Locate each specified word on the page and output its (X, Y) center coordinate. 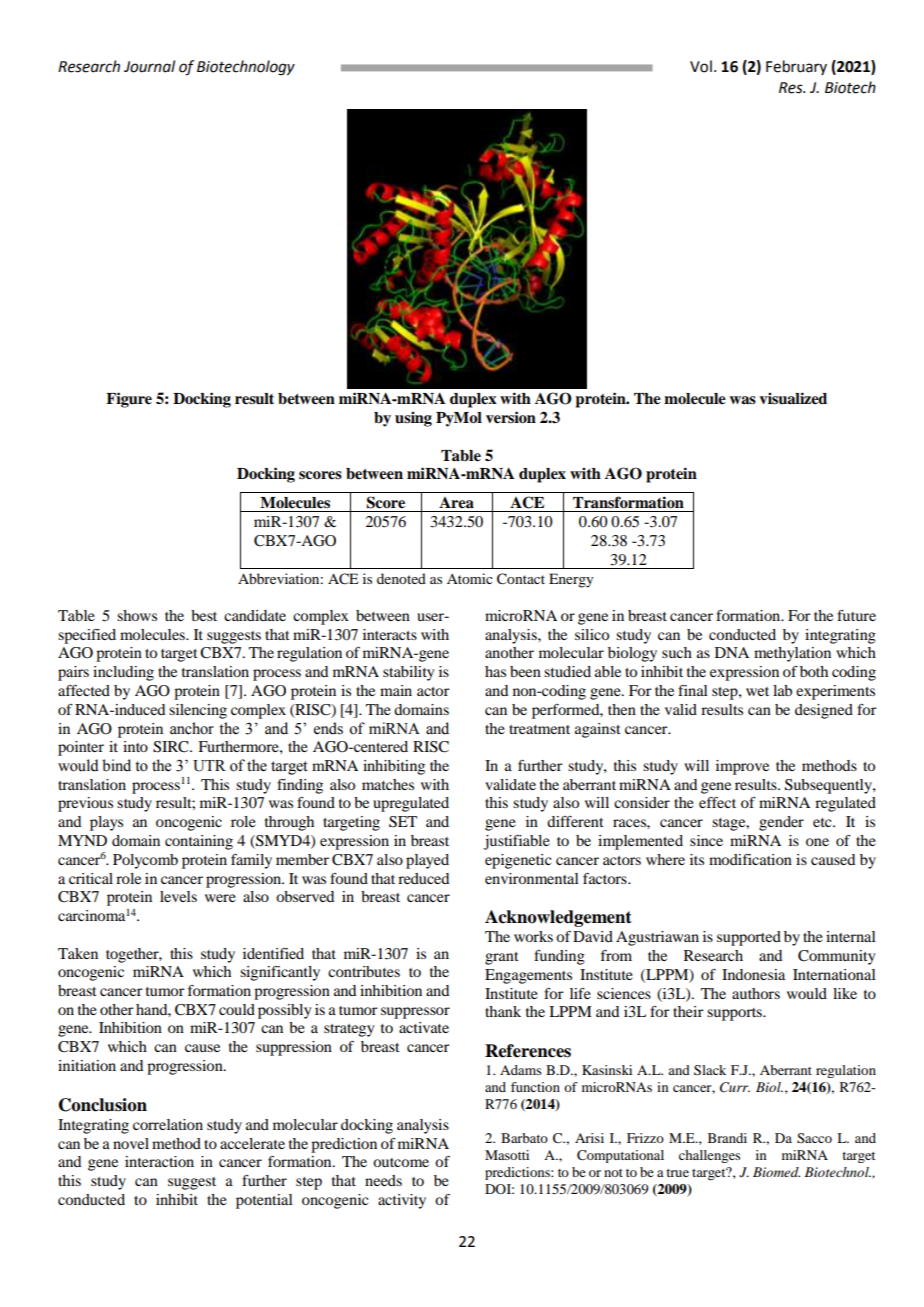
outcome (401, 1162)
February (796, 67)
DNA (732, 652)
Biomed (776, 1172)
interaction (159, 1161)
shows (137, 615)
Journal (149, 66)
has (495, 671)
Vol (701, 66)
